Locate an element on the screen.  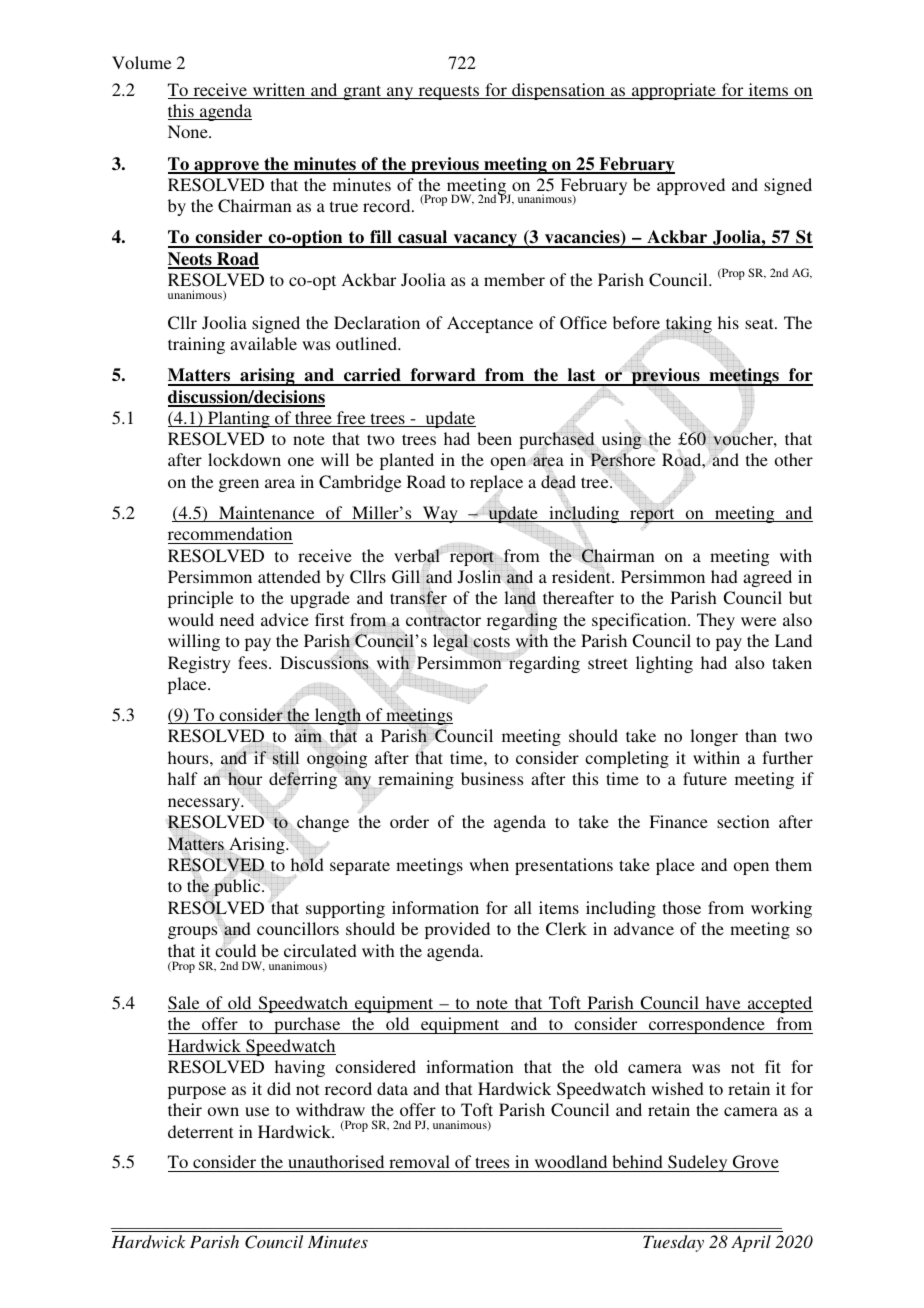
dispensation is located at coordinates (558, 91).
